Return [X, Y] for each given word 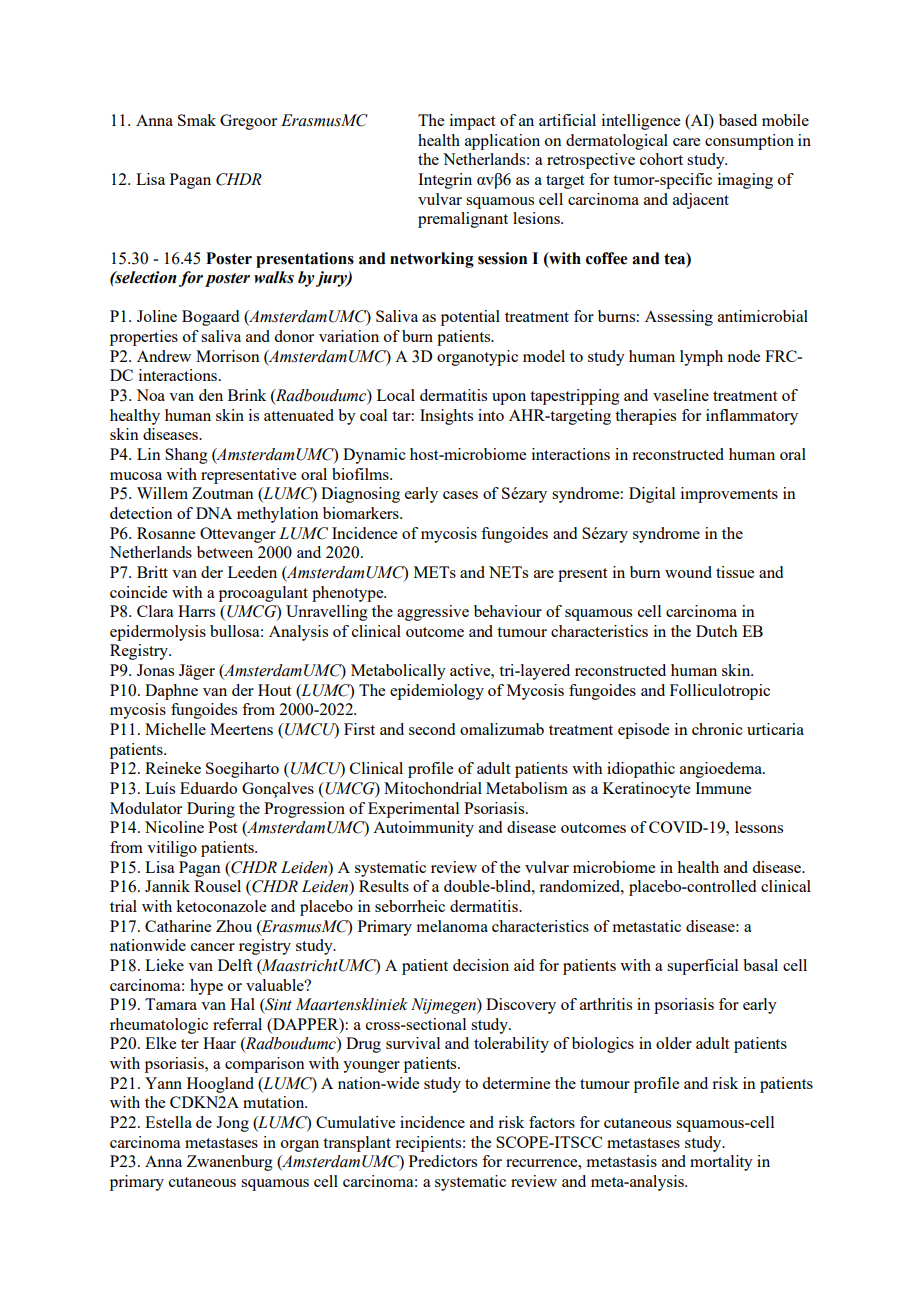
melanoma [452, 926]
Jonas [155, 670]
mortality [721, 1163]
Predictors [443, 1161]
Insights [446, 417]
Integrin [445, 181]
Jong [232, 1124]
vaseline [681, 395]
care [686, 142]
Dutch [717, 631]
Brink [247, 395]
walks [274, 277]
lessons [759, 827]
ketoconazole [221, 906]
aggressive [433, 613]
